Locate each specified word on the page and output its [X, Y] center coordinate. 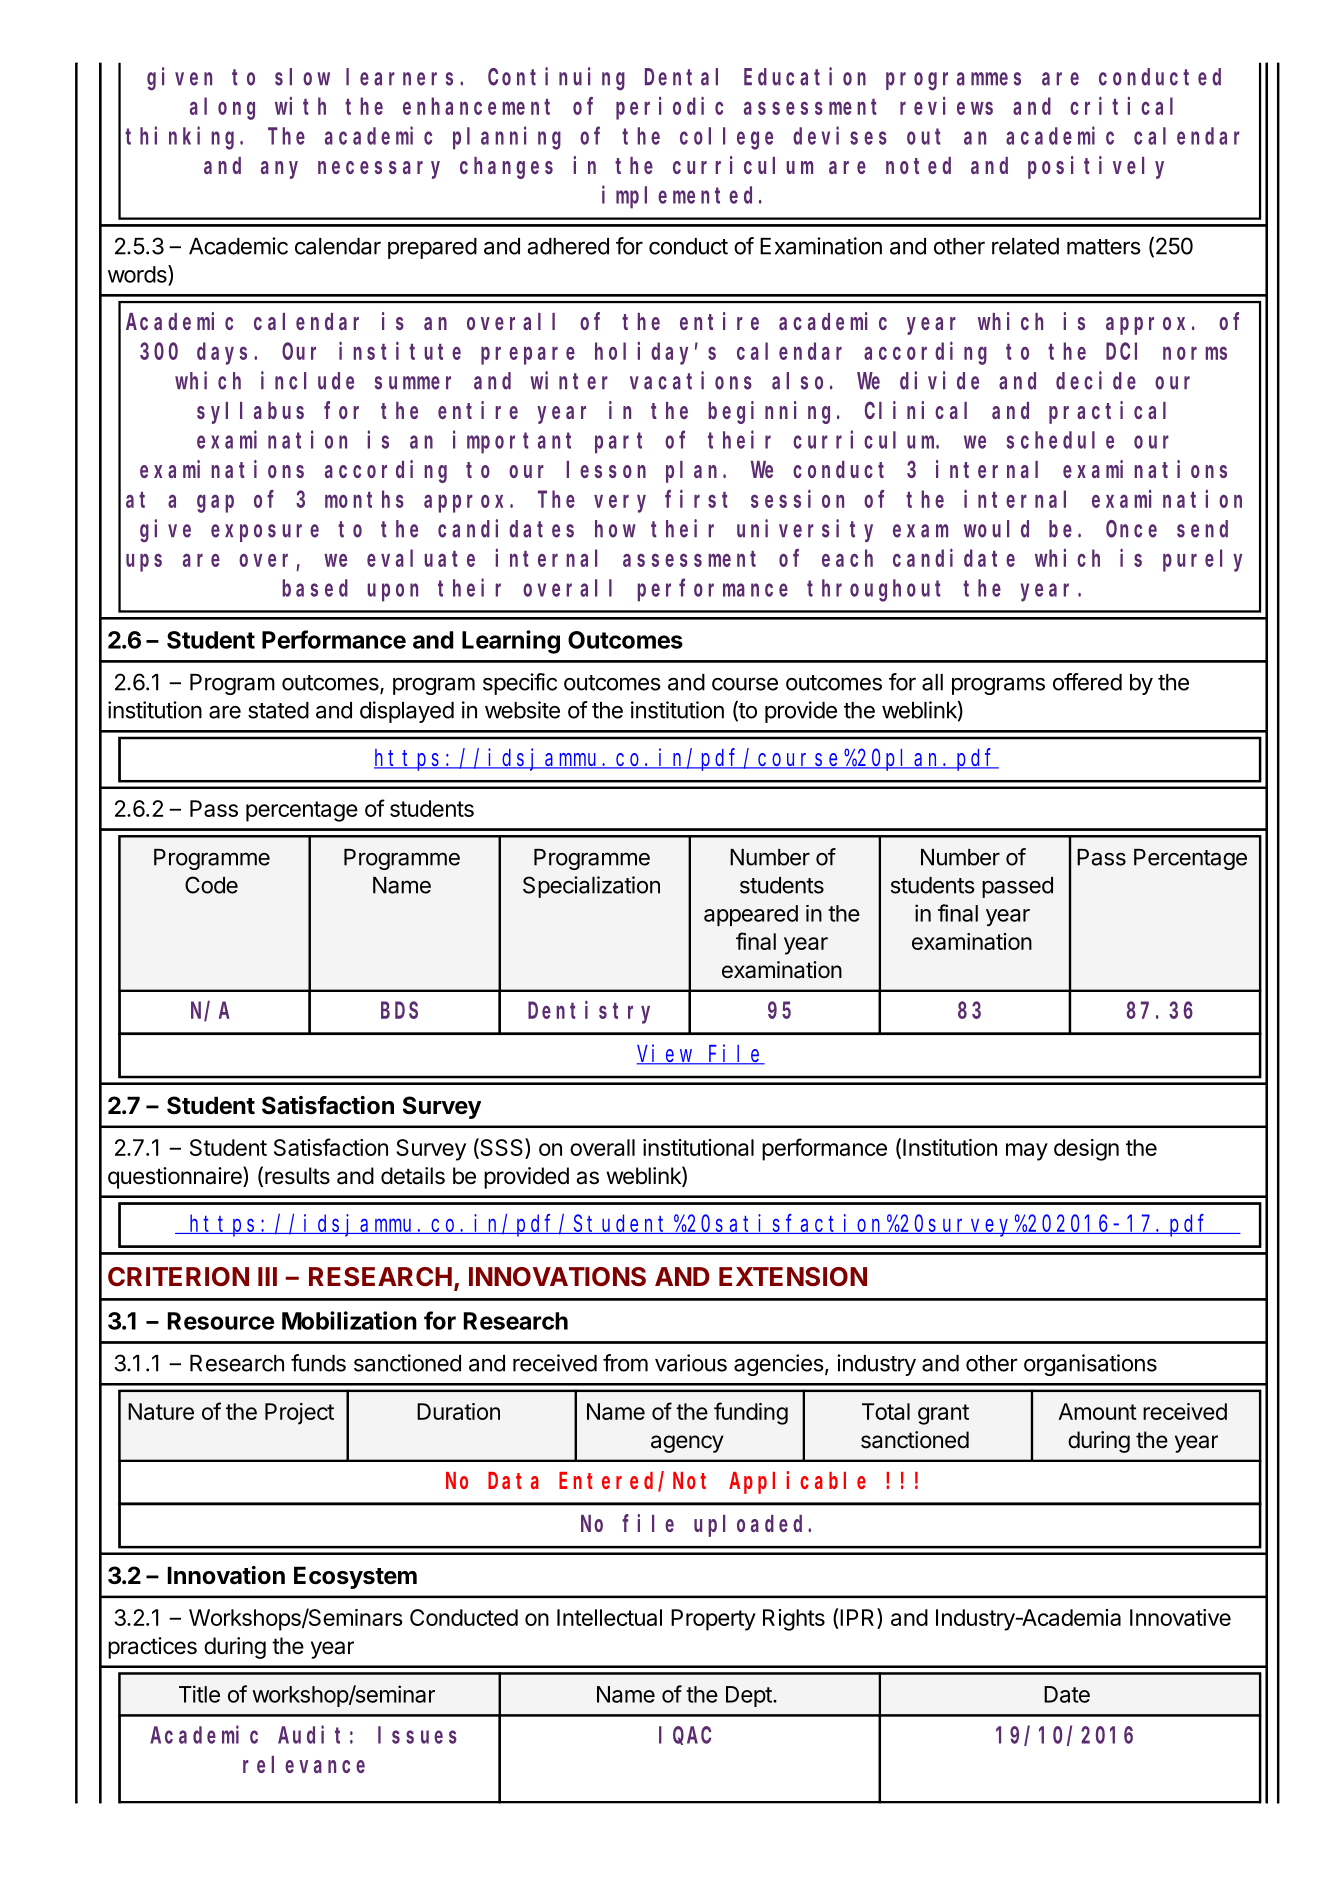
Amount [1097, 1411]
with [300, 106]
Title [199, 1694]
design [1086, 1150]
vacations [691, 380]
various [691, 1363]
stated [278, 710]
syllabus [250, 413]
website [522, 710]
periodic [669, 108]
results [297, 1176]
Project [299, 1414]
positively [1096, 167]
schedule [1060, 440]
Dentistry [589, 1012]
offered [1087, 682]
